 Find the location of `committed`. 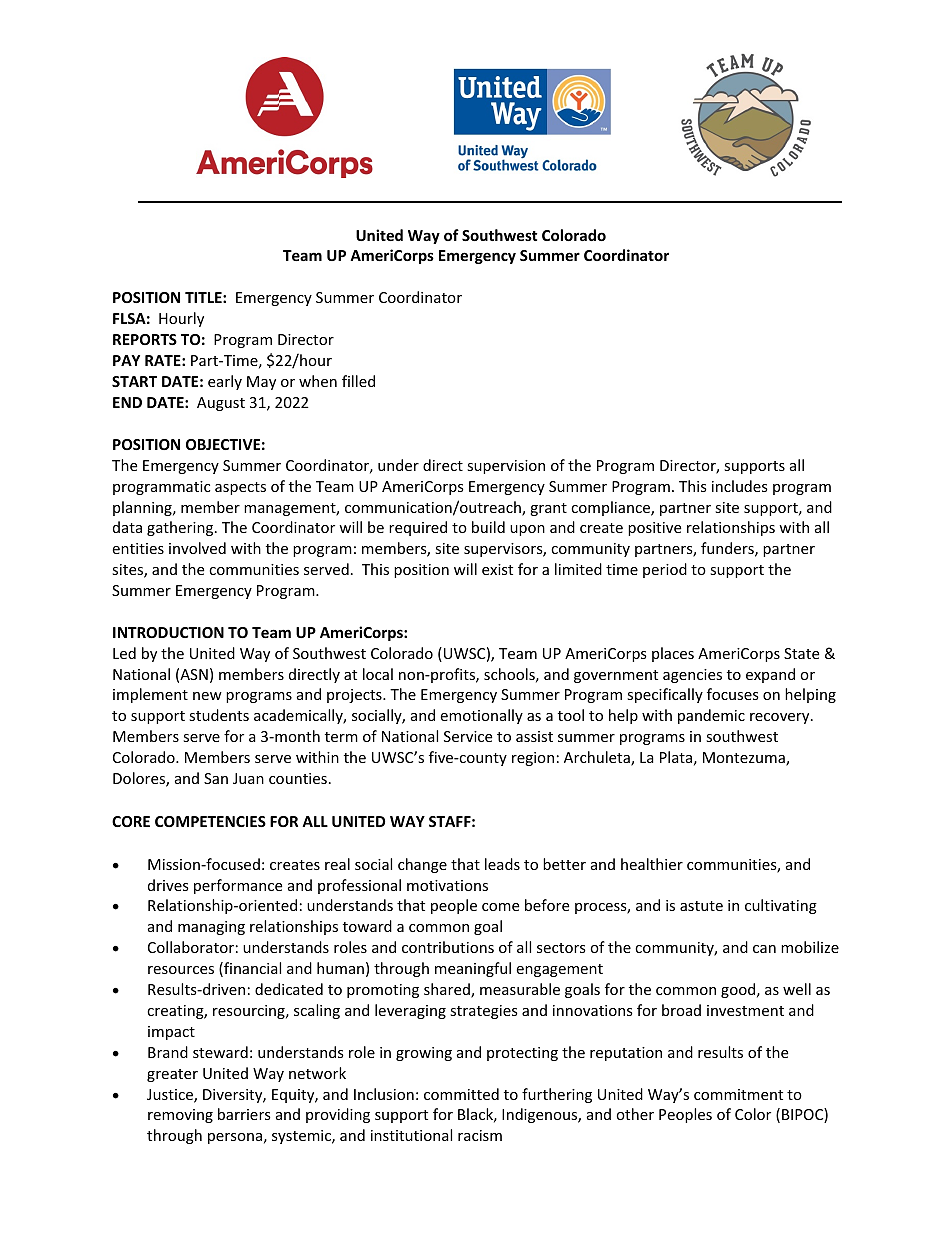

committed is located at coordinates (461, 1094).
